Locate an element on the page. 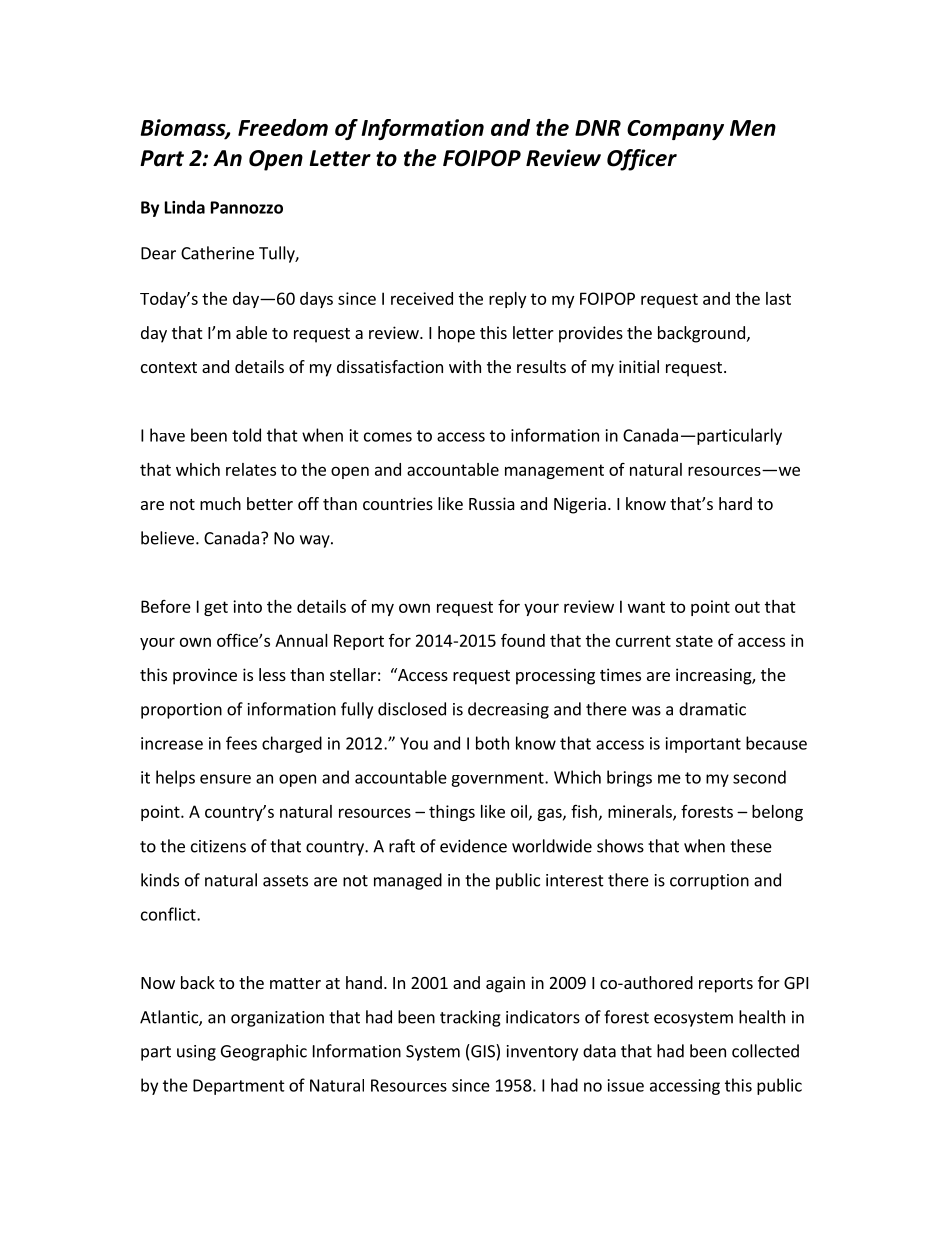  important is located at coordinates (703, 745).
